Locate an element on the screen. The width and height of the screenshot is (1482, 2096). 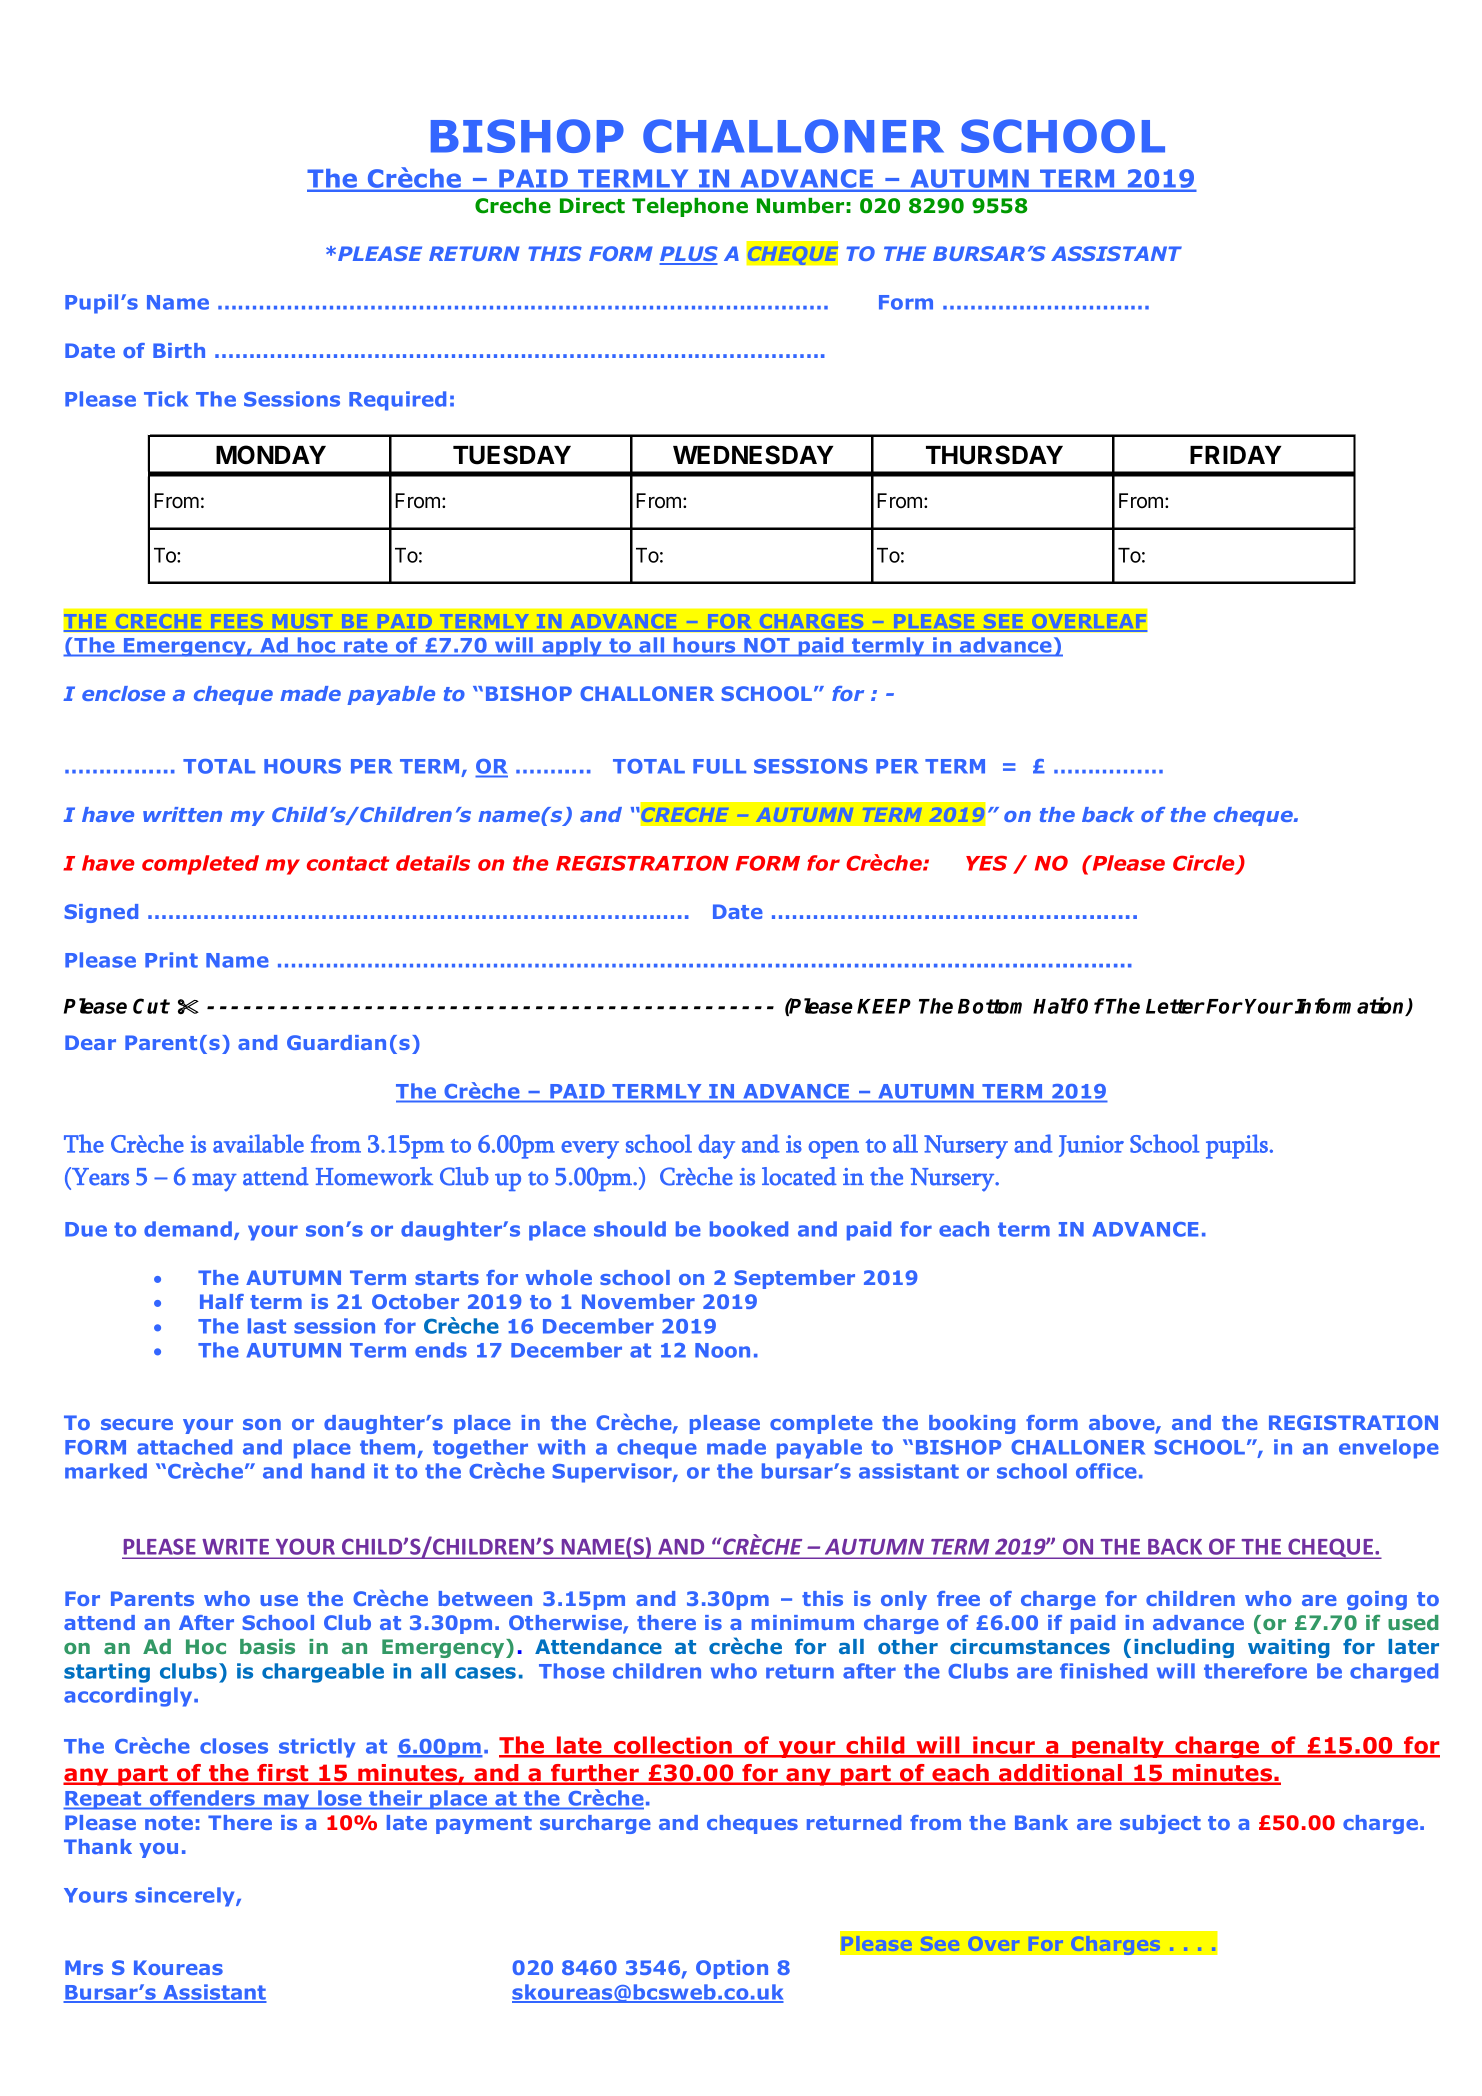
apply is located at coordinates (572, 647).
